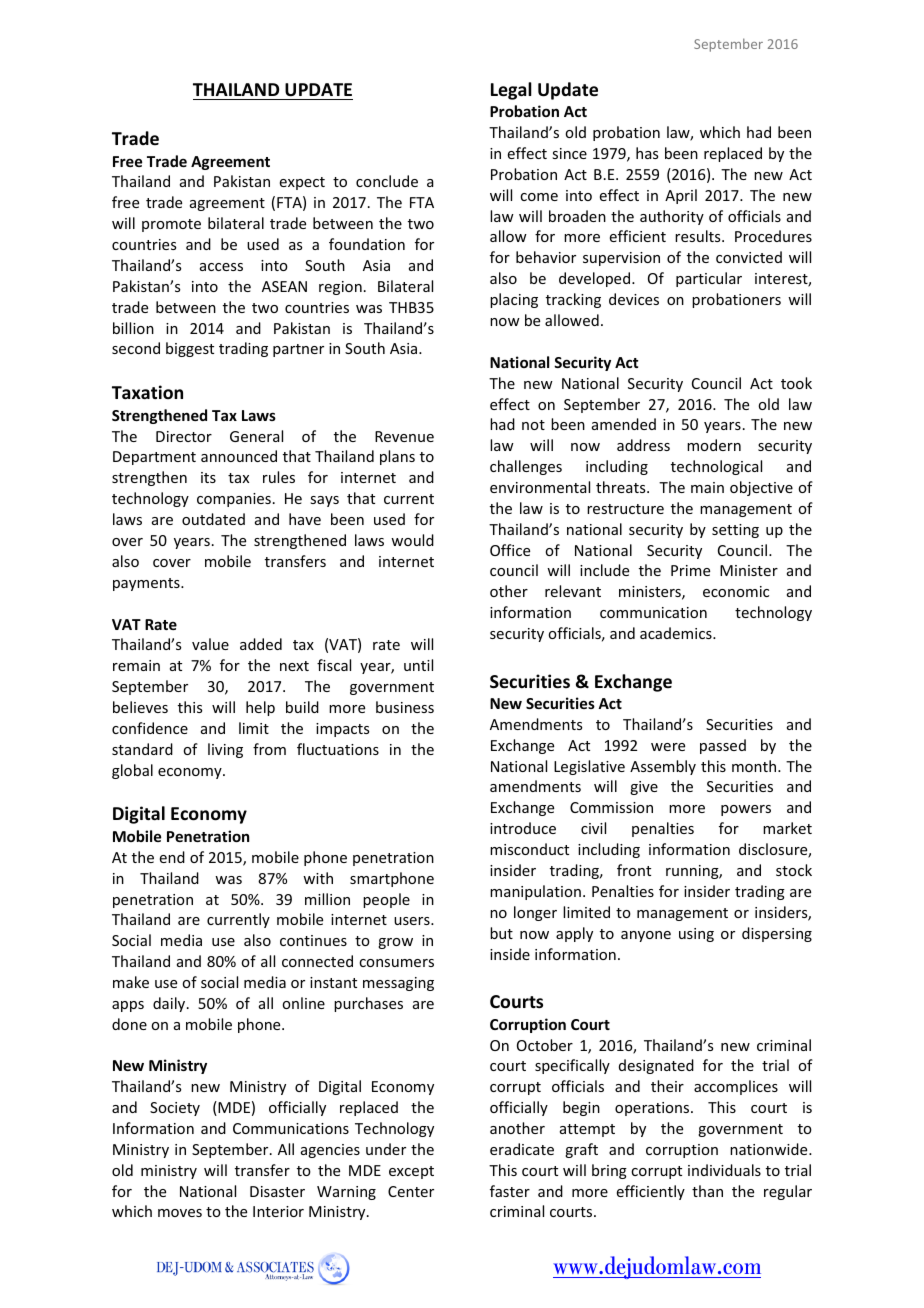 This screenshot has width=924, height=1308. What do you see at coordinates (681, 196) in the screenshot?
I see `April` at bounding box center [681, 196].
